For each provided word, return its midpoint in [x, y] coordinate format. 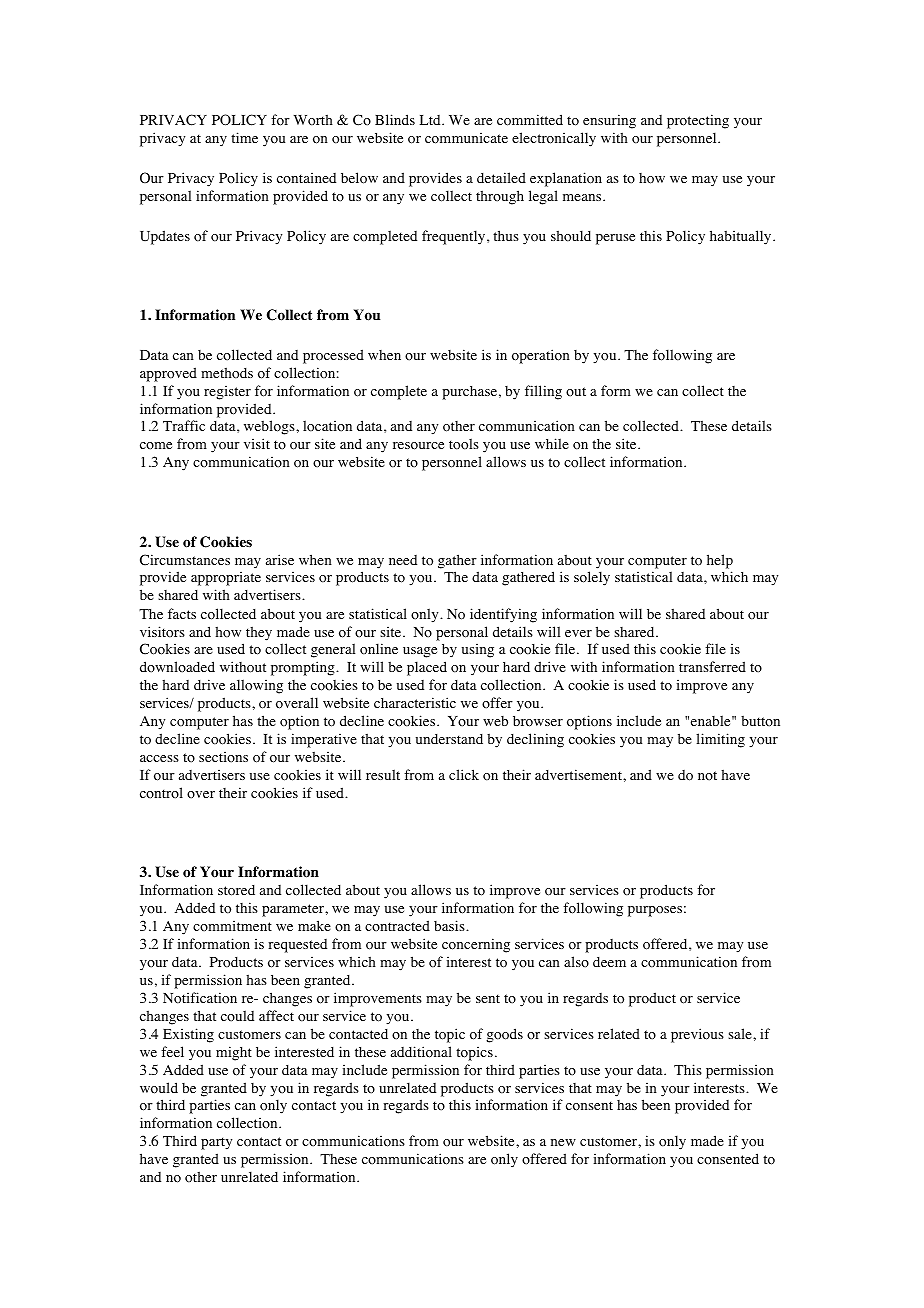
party [216, 1143]
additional [421, 1052]
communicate [466, 138]
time [244, 137]
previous [697, 1035]
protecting [698, 121]
